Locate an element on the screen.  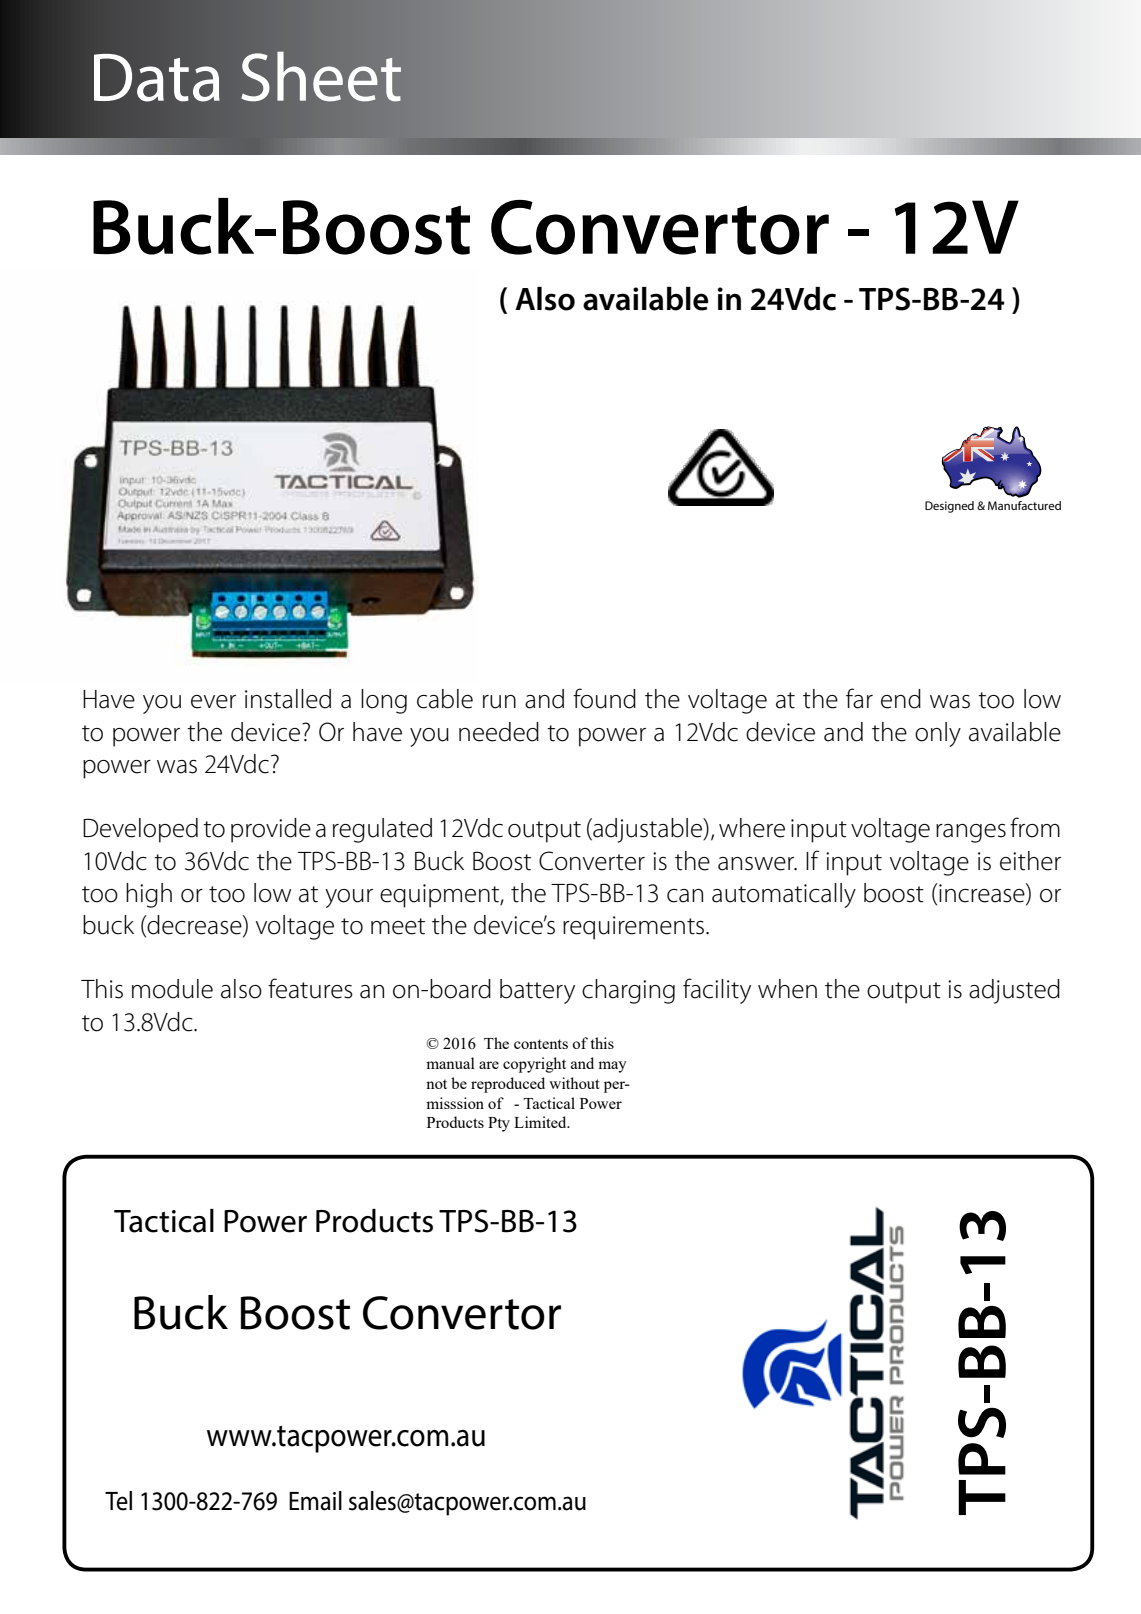
Email is located at coordinates (315, 1501).
